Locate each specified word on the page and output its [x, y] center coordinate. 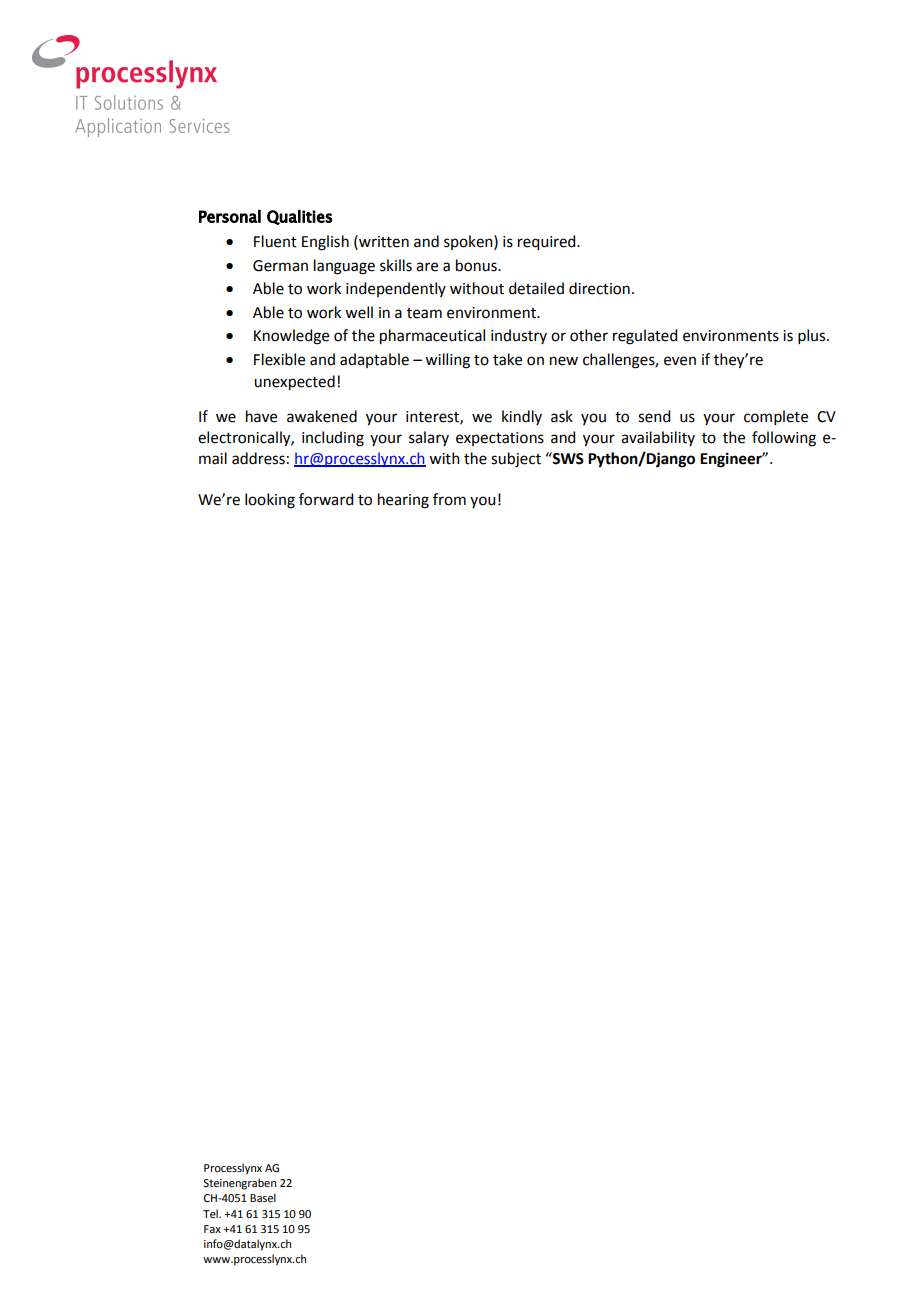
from [449, 499]
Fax [212, 1229]
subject [516, 460]
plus [813, 336]
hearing [403, 501]
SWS [567, 458]
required [548, 243]
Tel [211, 1213]
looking [270, 501]
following [784, 439]
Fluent [275, 241]
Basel [263, 1197]
